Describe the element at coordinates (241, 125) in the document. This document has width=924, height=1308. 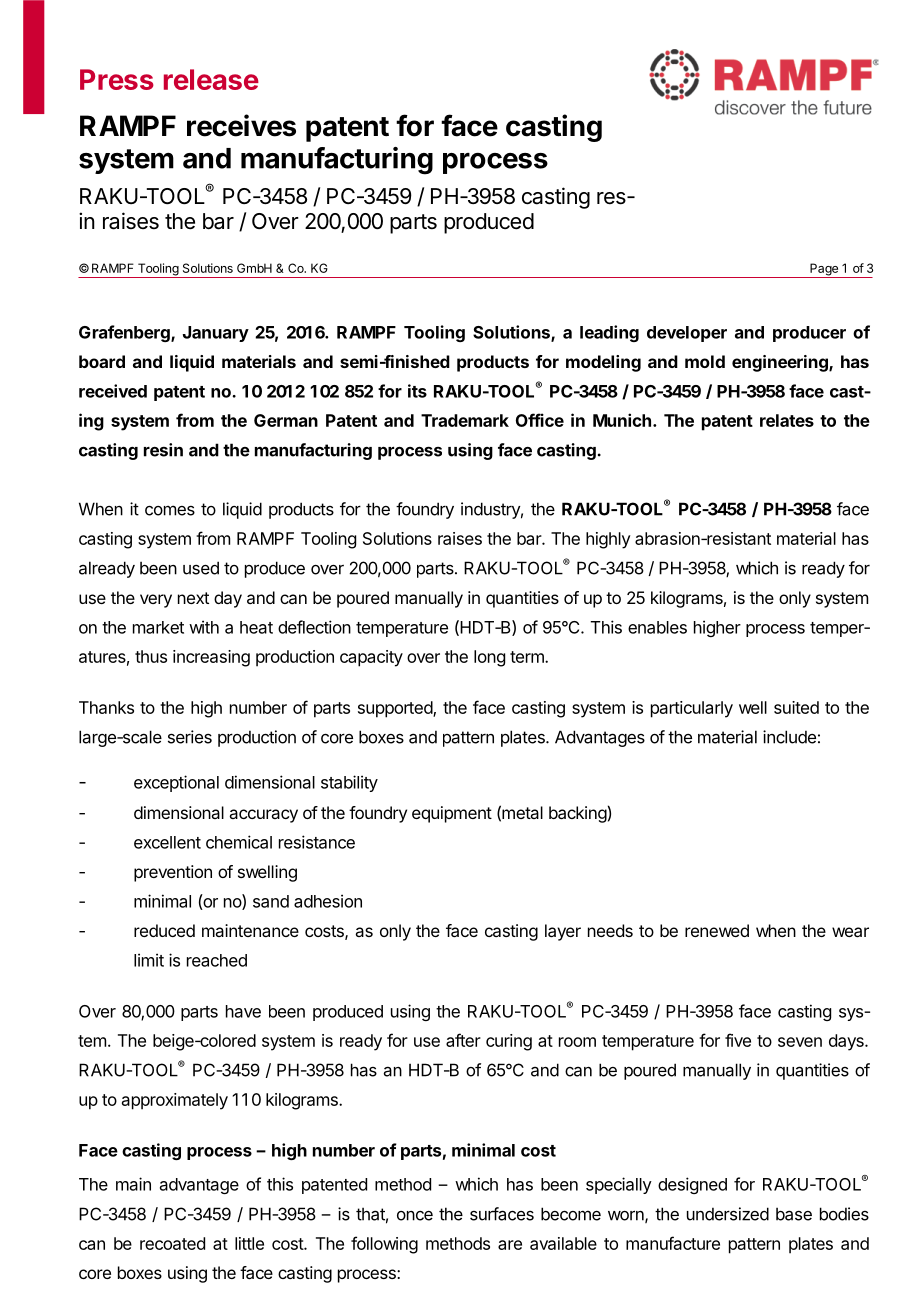
I see `receives` at that location.
